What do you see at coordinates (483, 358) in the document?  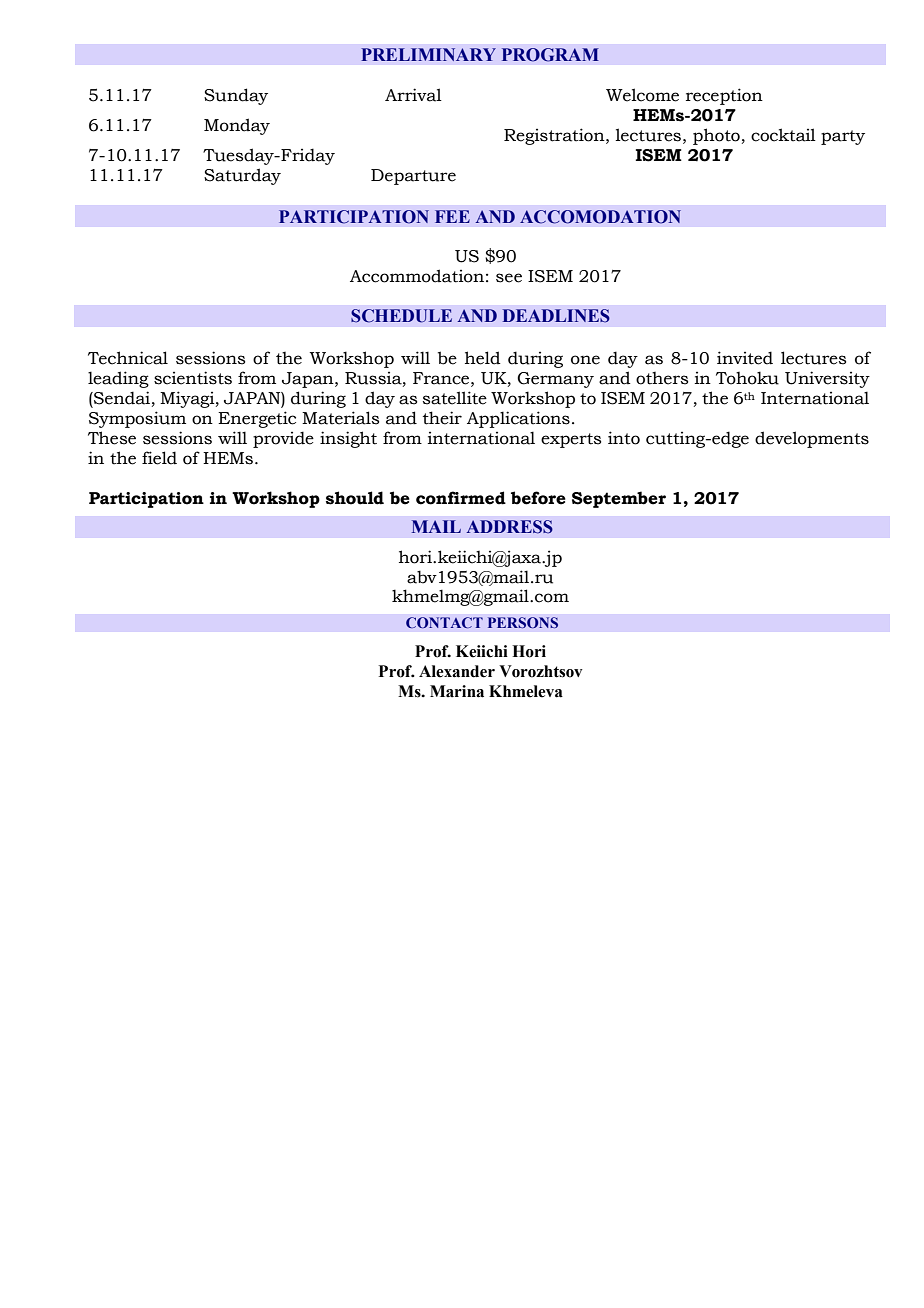 I see `held` at bounding box center [483, 358].
